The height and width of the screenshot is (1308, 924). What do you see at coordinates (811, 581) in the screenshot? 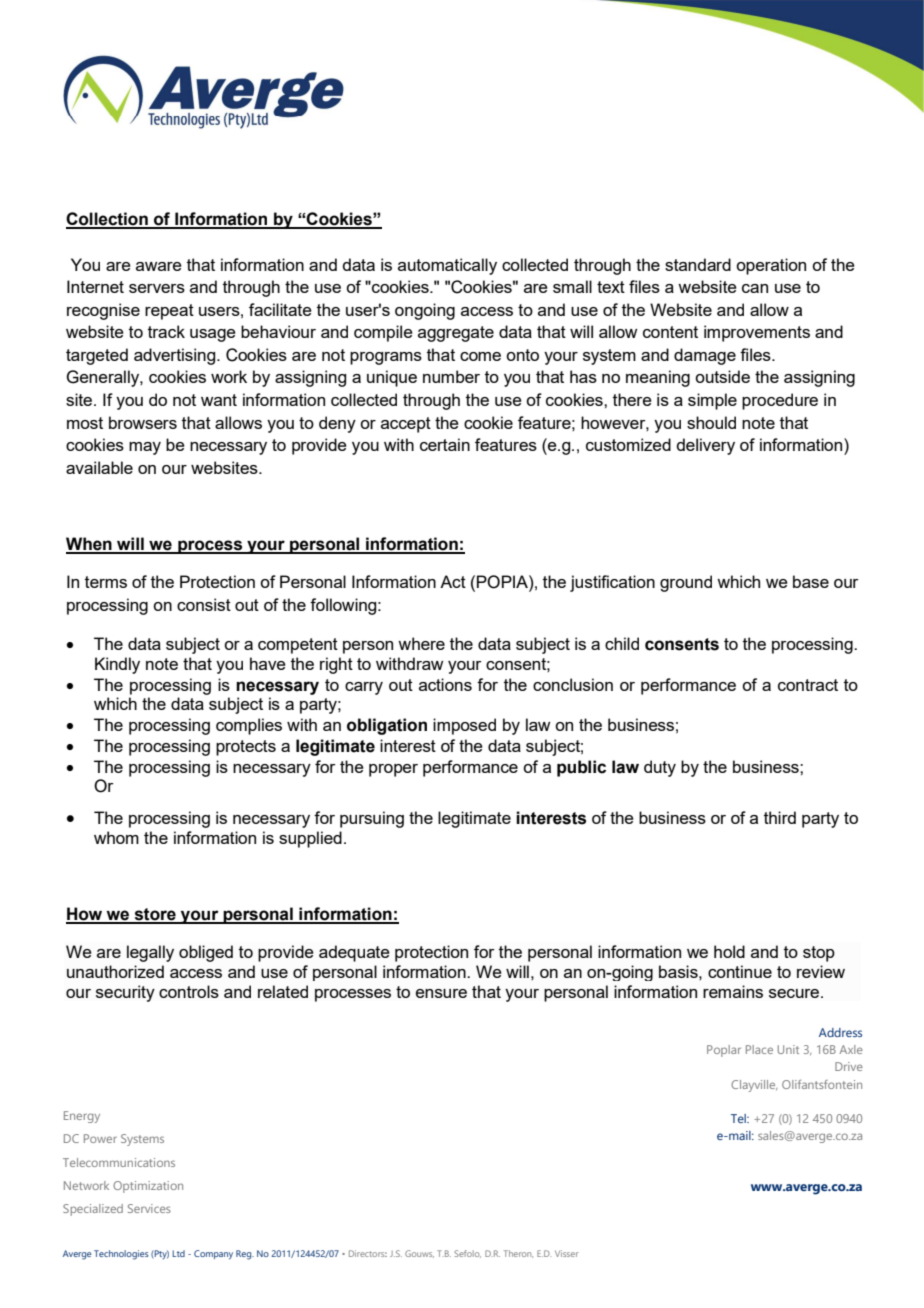
I see `base` at bounding box center [811, 581].
